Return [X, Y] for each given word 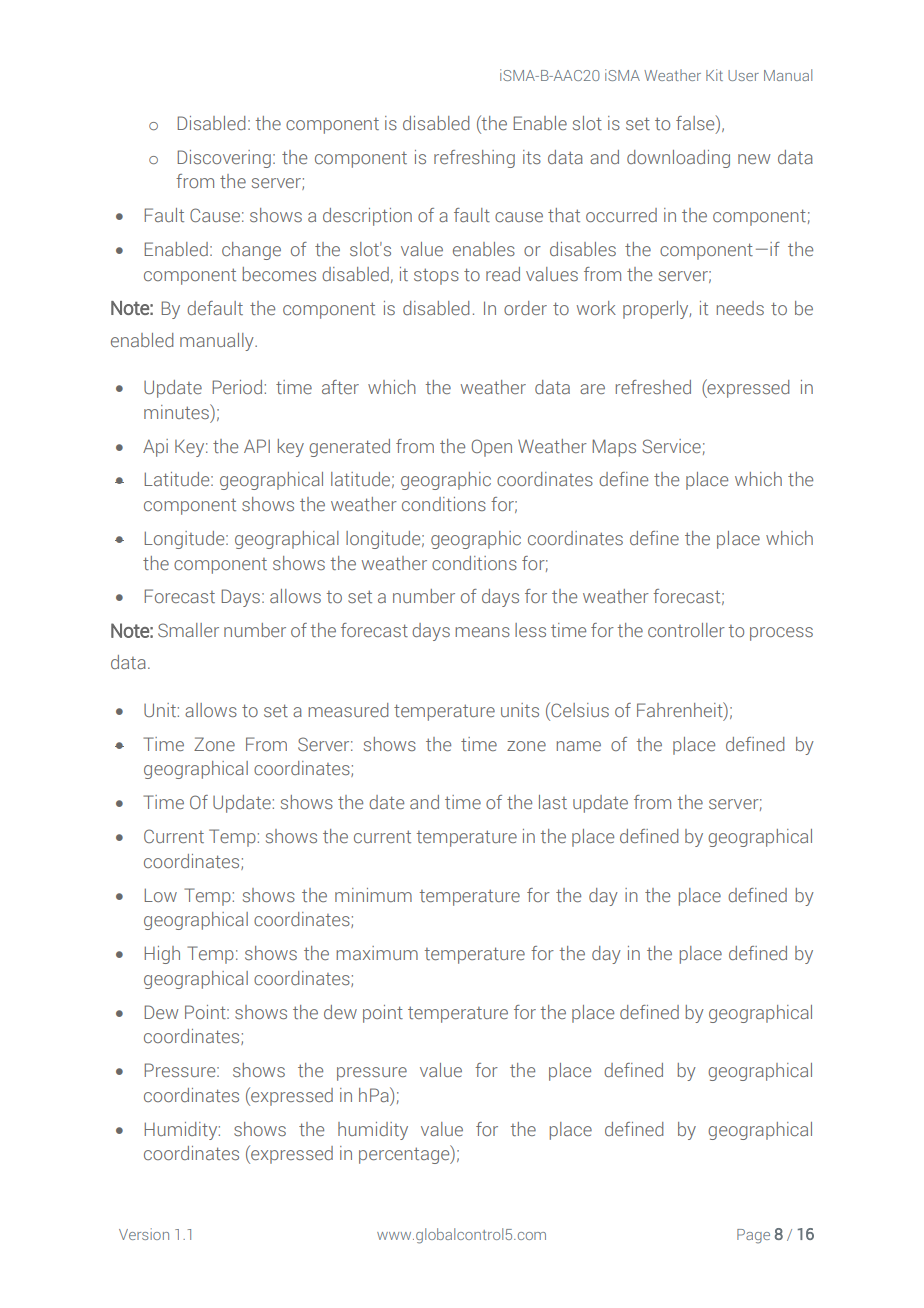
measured [348, 710]
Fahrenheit [681, 711]
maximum [377, 953]
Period [237, 387]
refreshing [474, 159]
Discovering [224, 159]
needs [740, 308]
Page [753, 1236]
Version [144, 1234]
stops [436, 276]
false [696, 122]
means [482, 632]
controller [686, 630]
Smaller [188, 630]
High [162, 955]
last [553, 802]
